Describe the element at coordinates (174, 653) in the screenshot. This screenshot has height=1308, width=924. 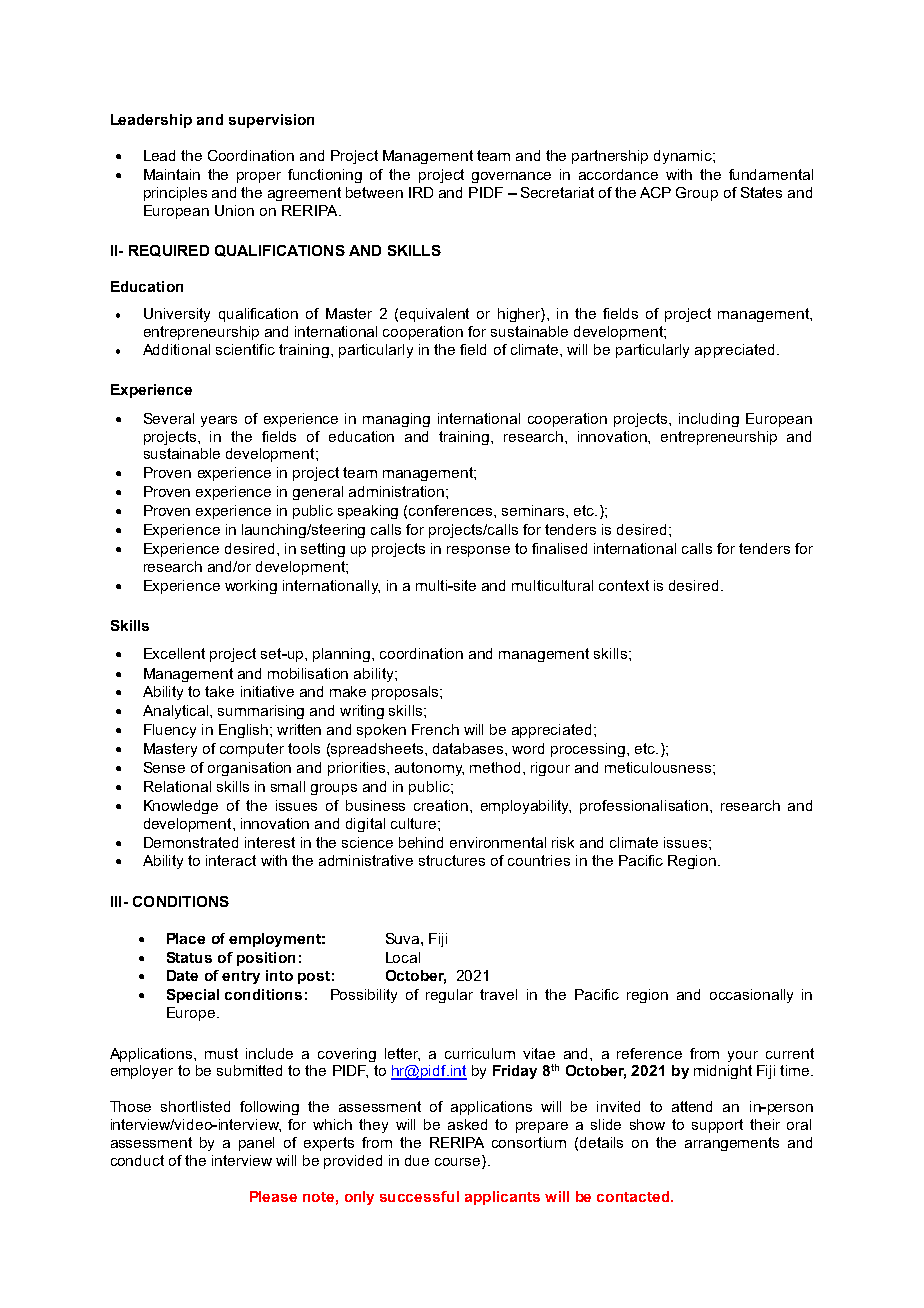
I see `Excellent` at that location.
